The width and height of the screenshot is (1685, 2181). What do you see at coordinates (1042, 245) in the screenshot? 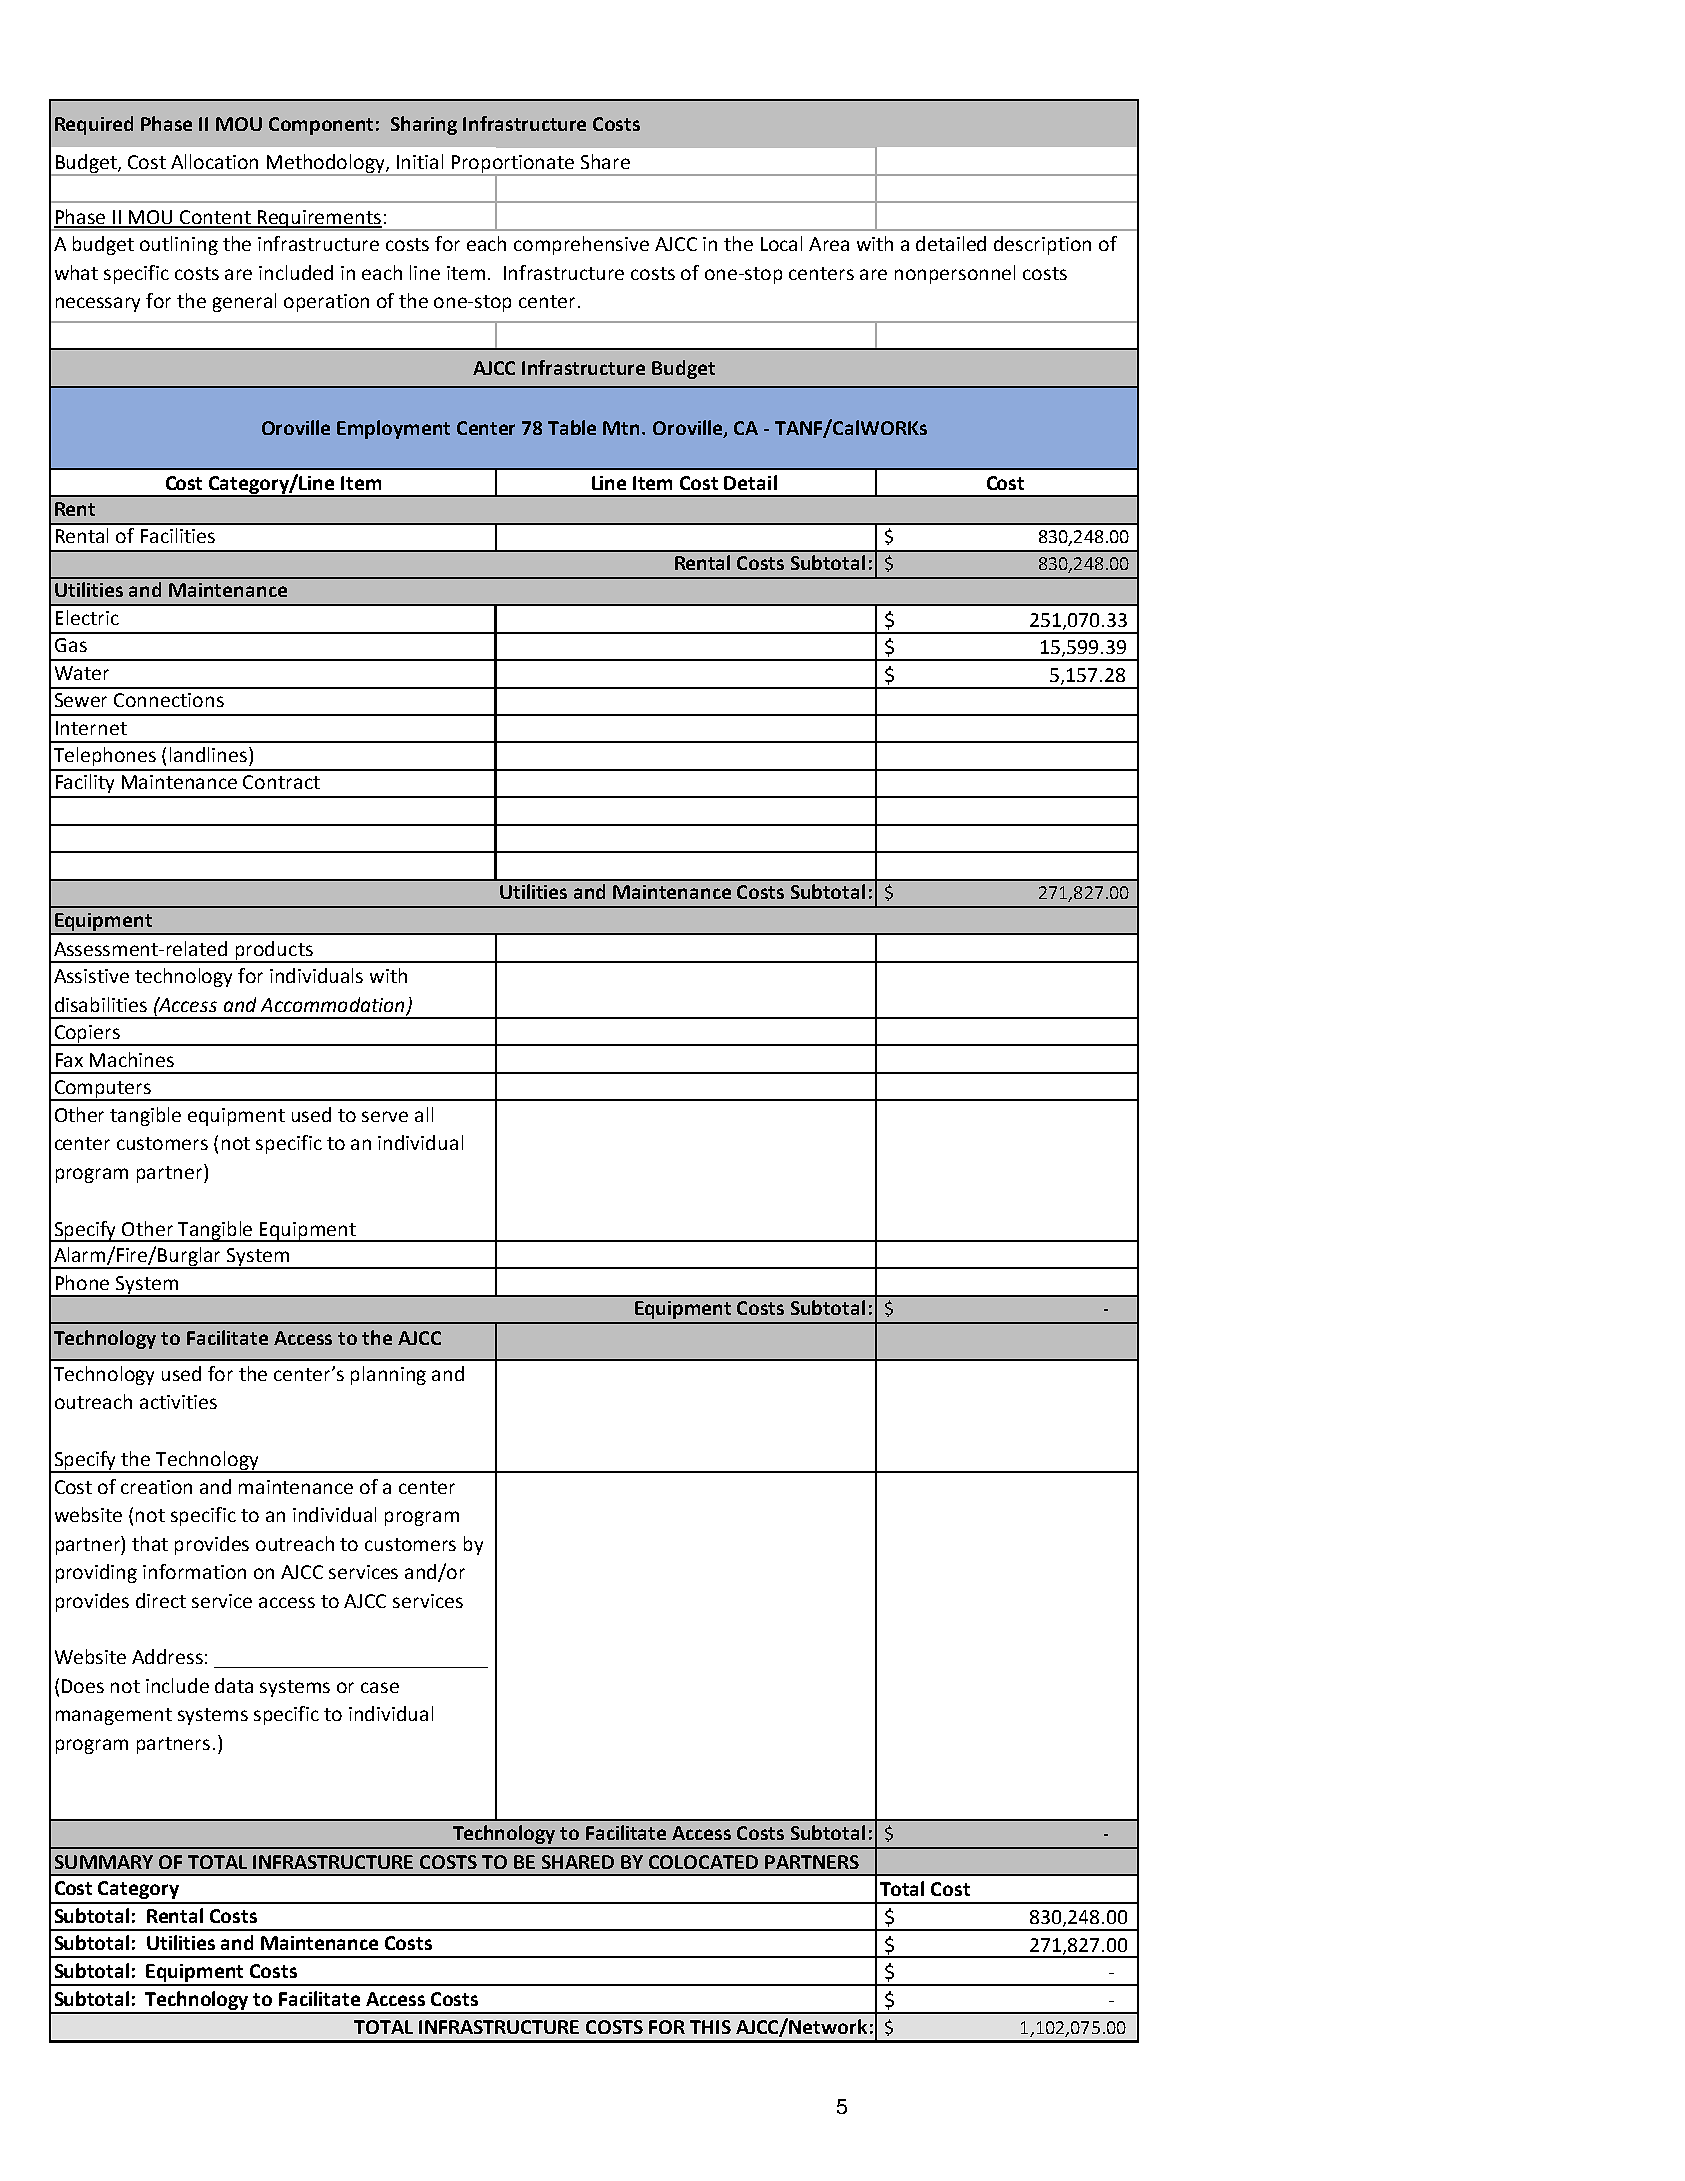
I see `description` at bounding box center [1042, 245].
